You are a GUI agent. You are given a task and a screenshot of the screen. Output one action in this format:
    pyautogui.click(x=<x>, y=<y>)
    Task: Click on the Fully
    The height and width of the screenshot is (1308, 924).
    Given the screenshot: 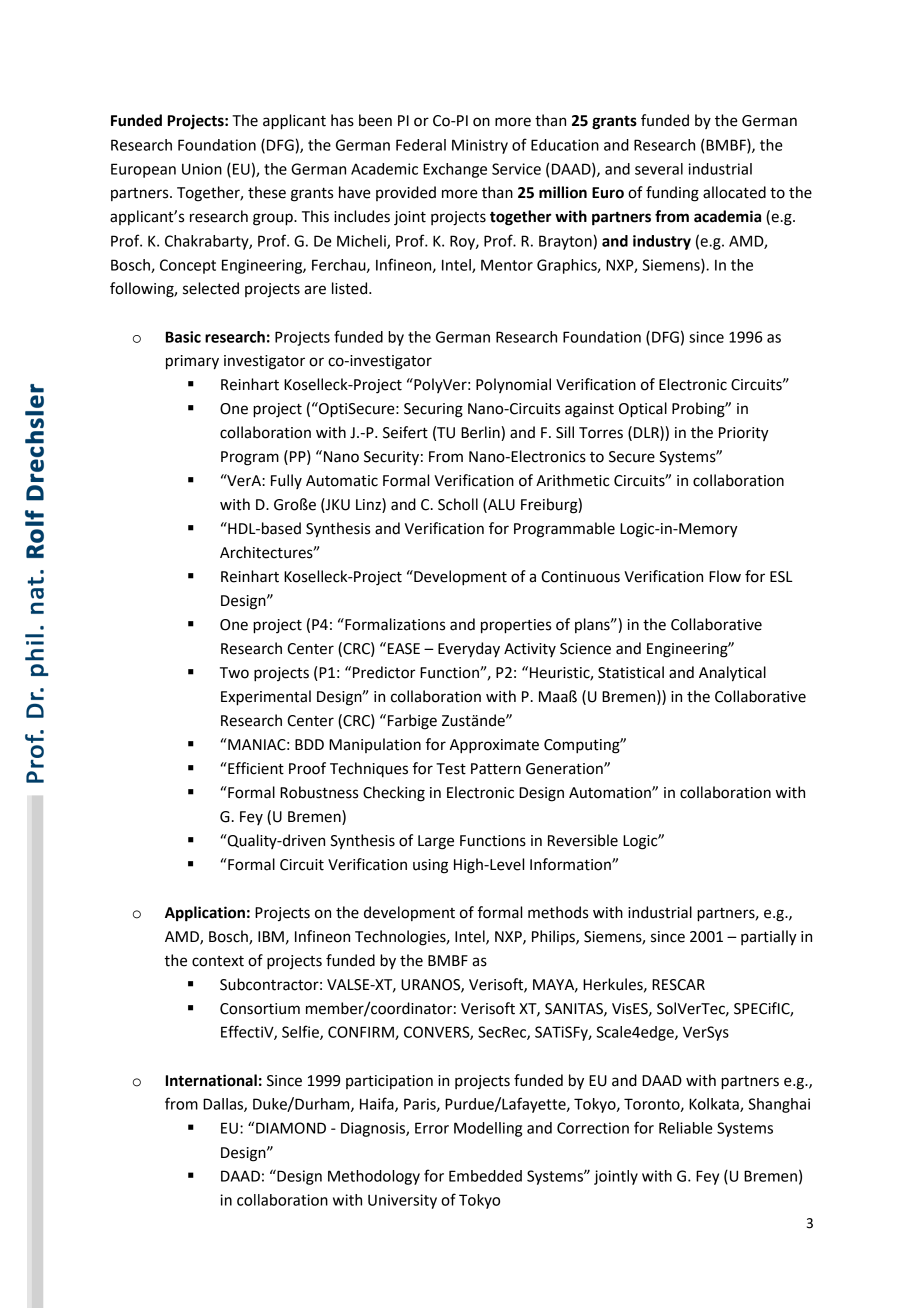 What is the action you would take?
    pyautogui.click(x=286, y=481)
